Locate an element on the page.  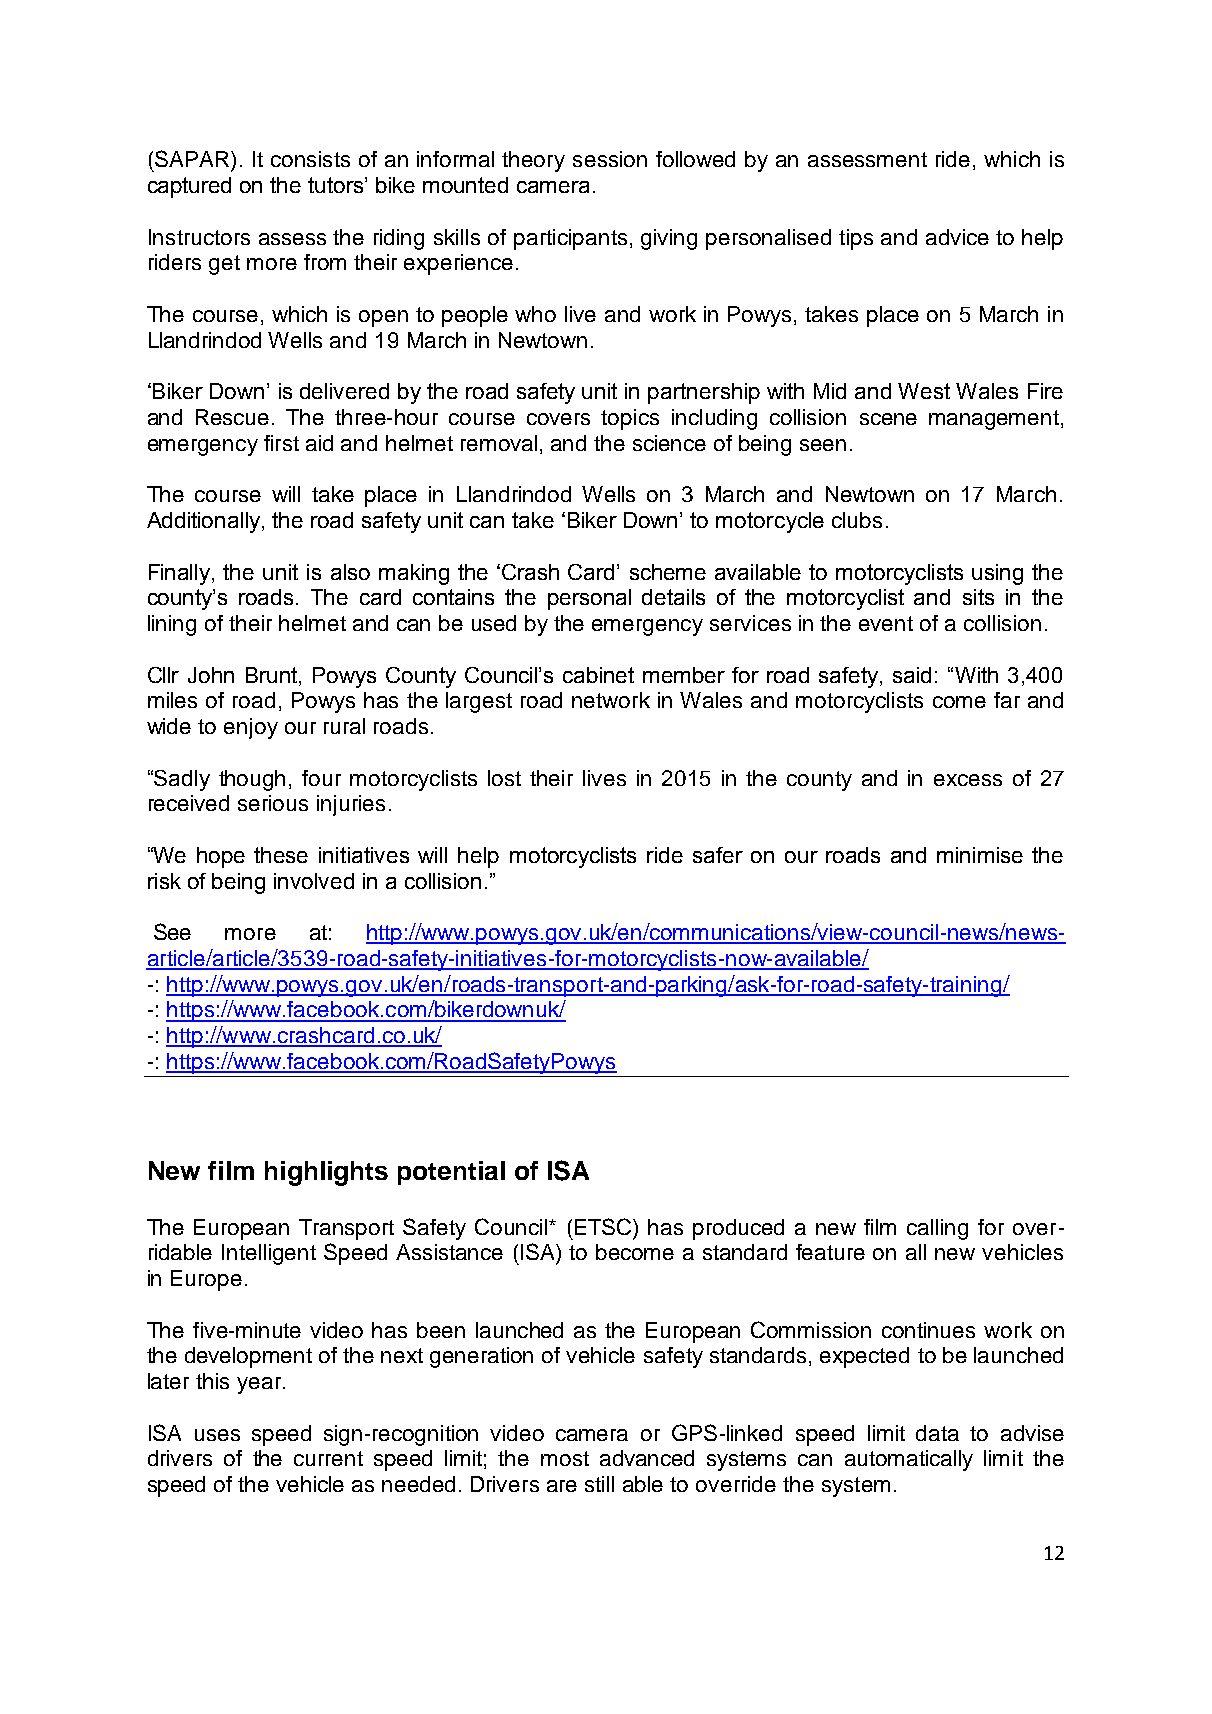
session is located at coordinates (610, 159).
